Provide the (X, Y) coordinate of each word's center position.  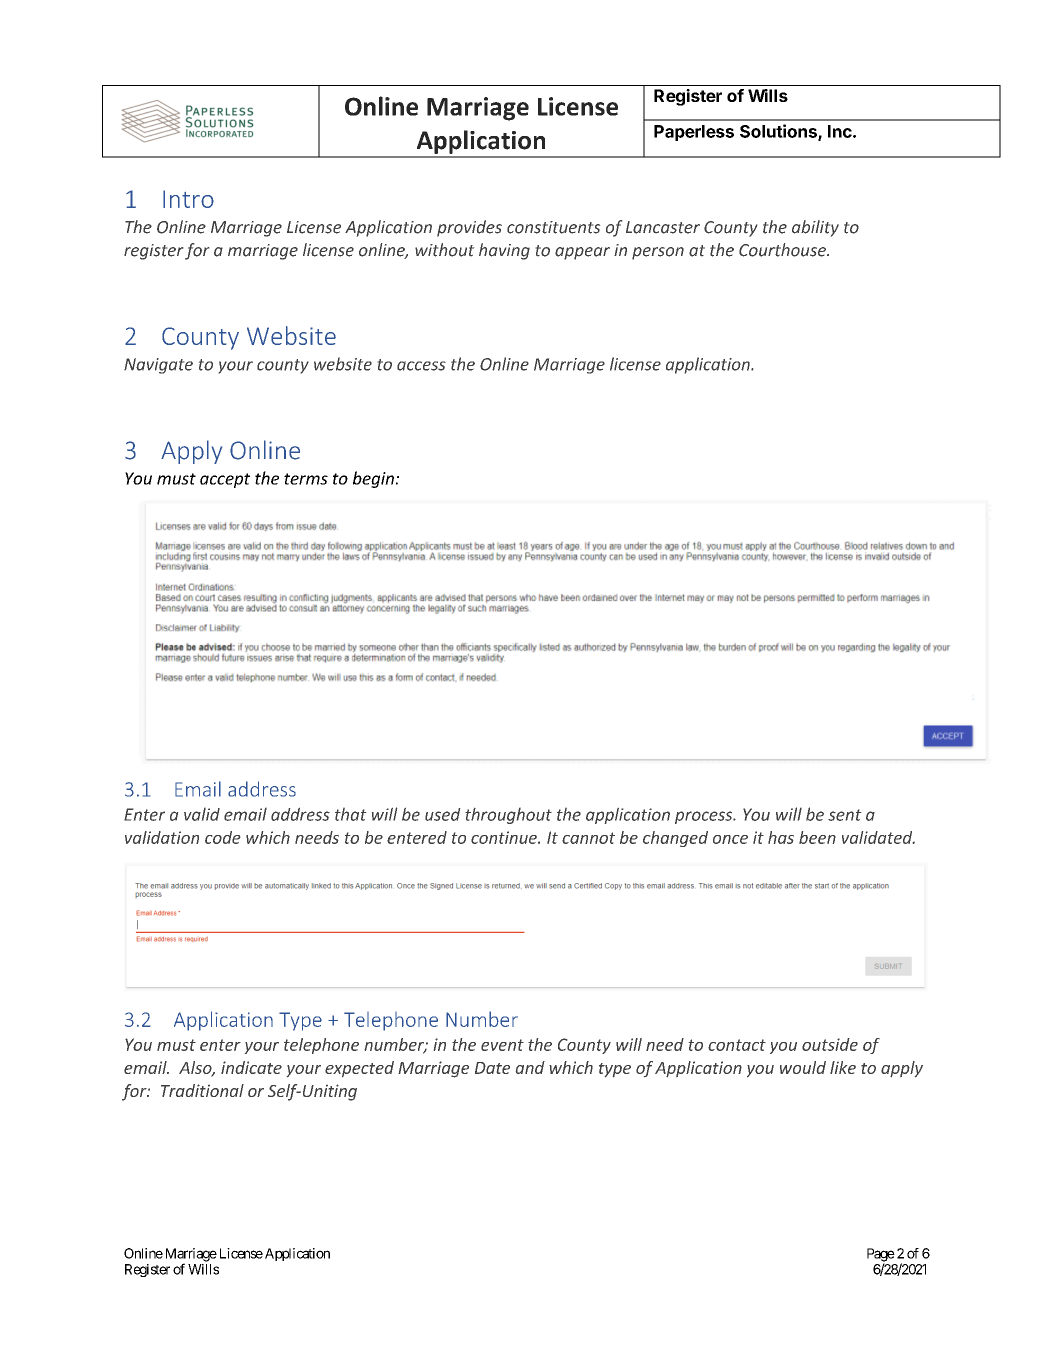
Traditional (202, 1090)
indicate (251, 1067)
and (530, 1067)
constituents (553, 227)
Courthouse (783, 250)
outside (830, 1044)
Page (881, 1256)
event (502, 1045)
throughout (508, 816)
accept (225, 480)
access (421, 366)
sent (844, 815)
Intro (188, 199)
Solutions (779, 132)
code (222, 837)
